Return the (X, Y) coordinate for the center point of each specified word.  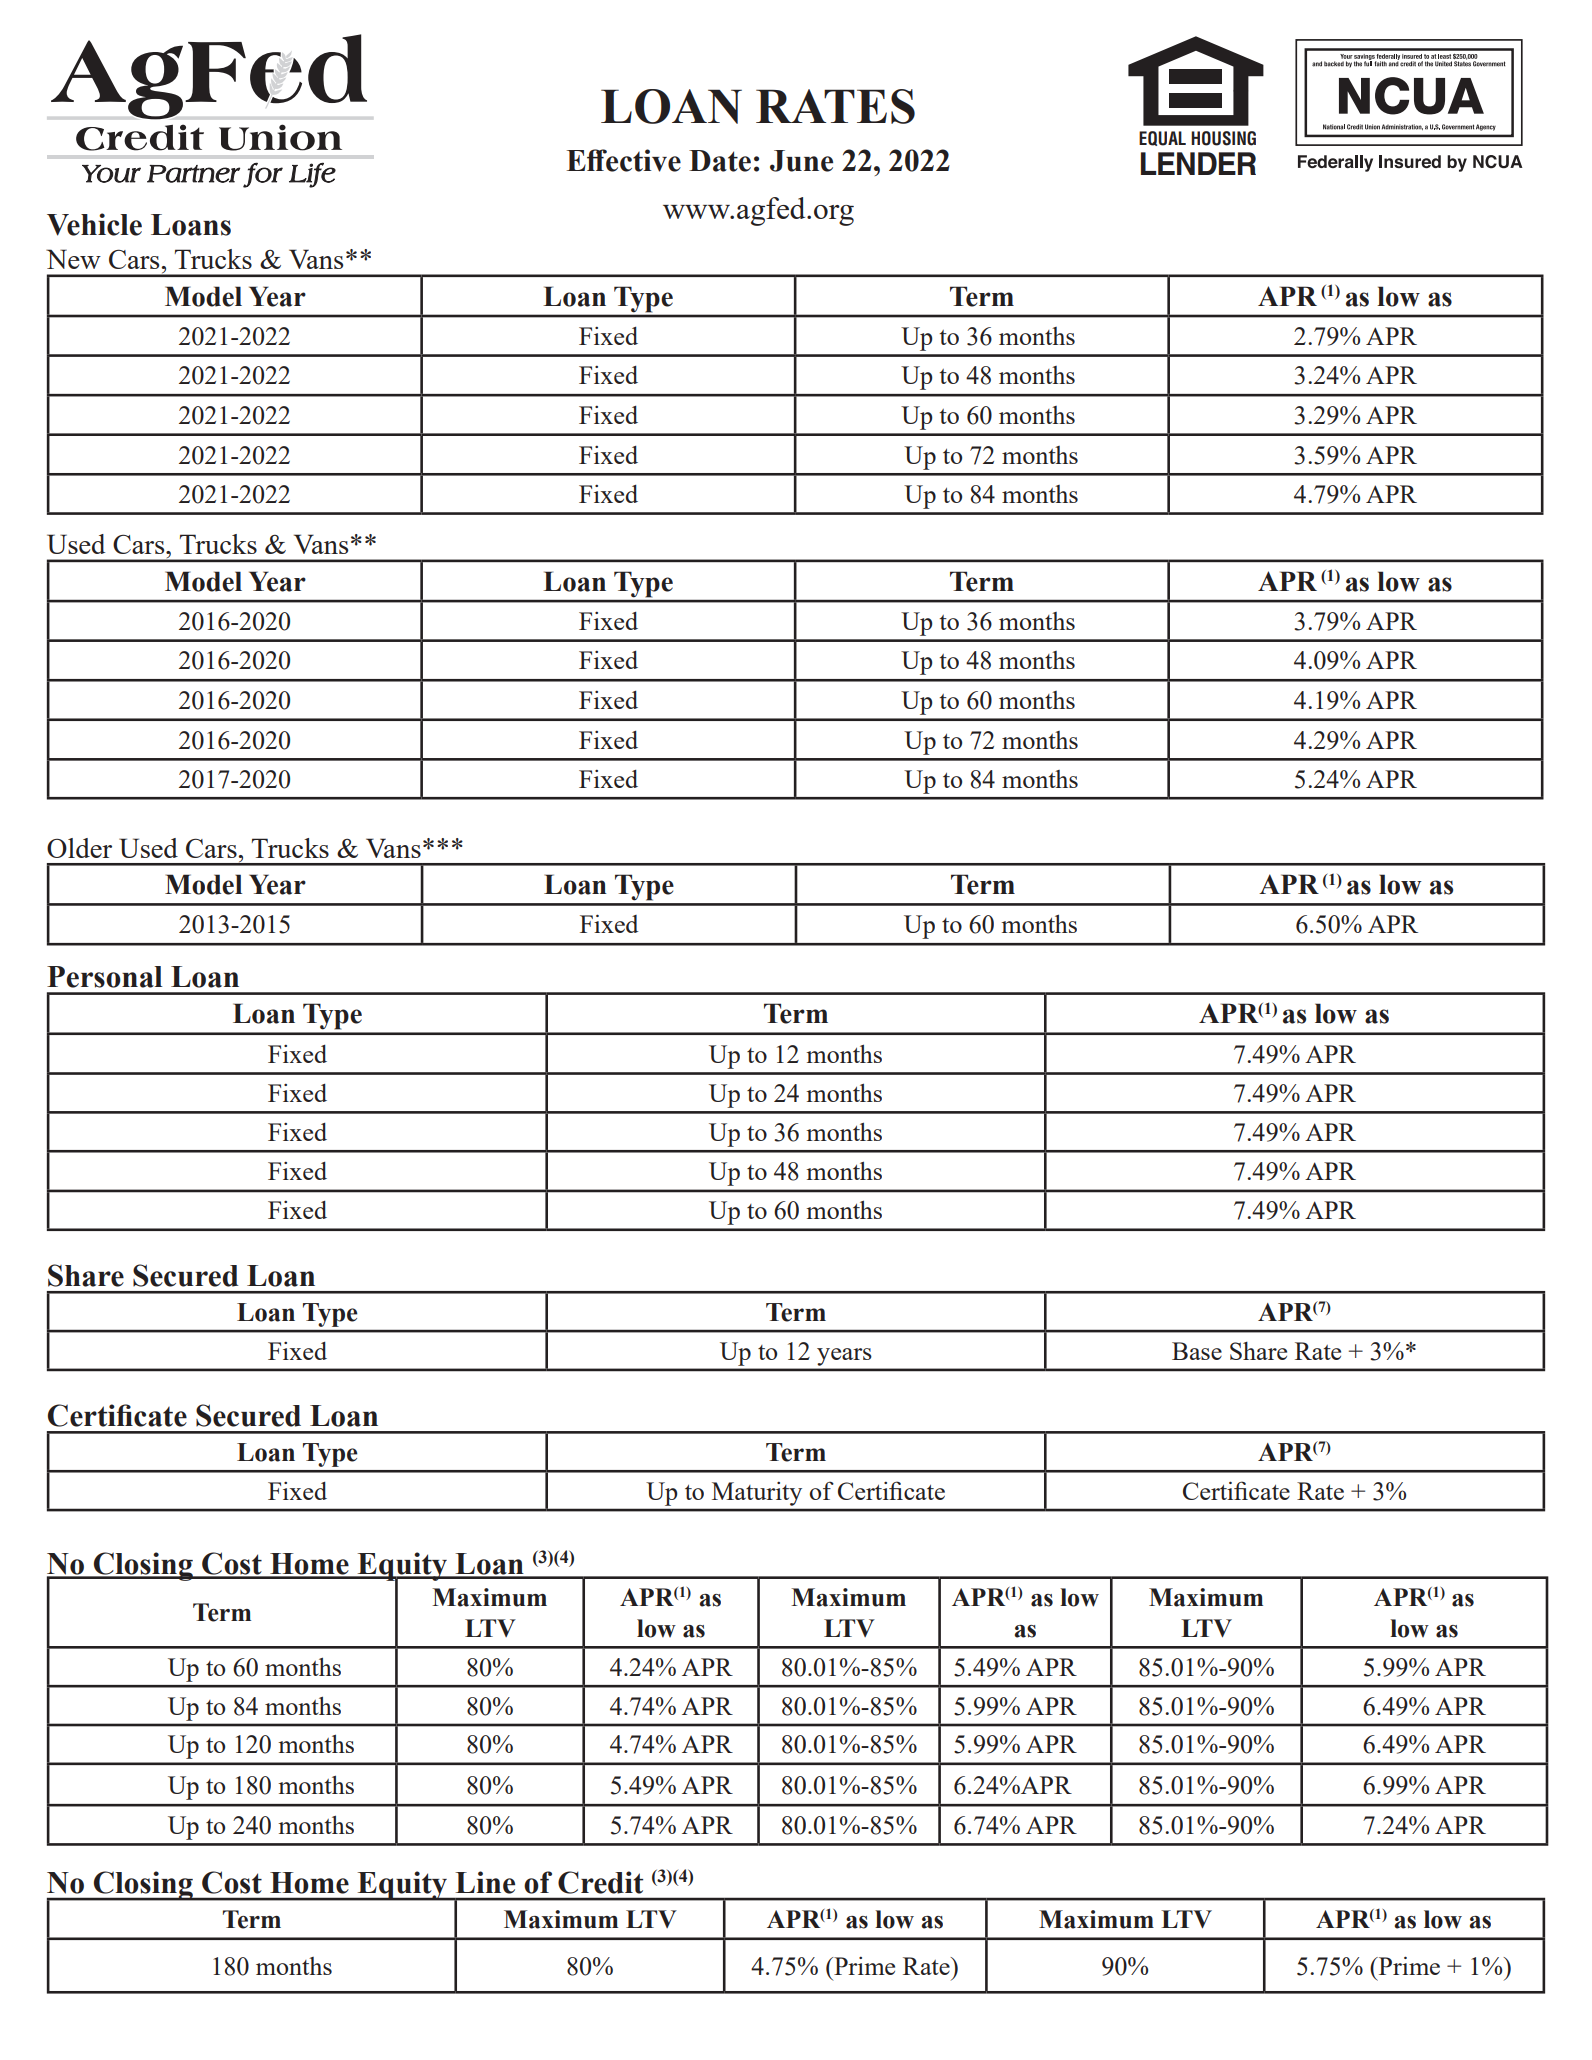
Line (485, 1882)
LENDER (1198, 163)
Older (79, 848)
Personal (104, 977)
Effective (624, 160)
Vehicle (94, 224)
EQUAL (1162, 138)
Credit (600, 1882)
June (801, 161)
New (73, 259)
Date (720, 161)
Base (1197, 1351)
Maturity (757, 1494)
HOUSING (1223, 138)
